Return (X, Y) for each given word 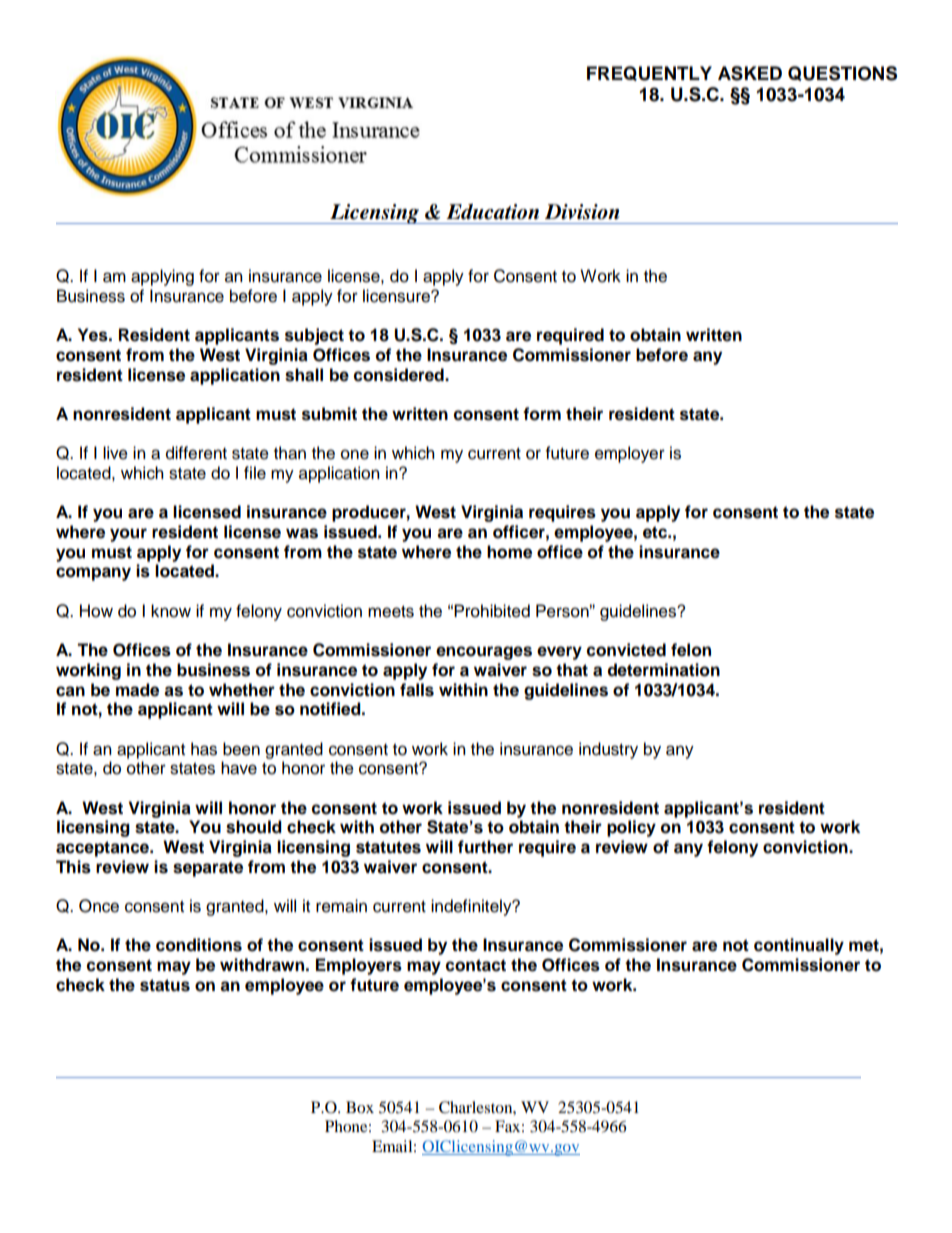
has (204, 749)
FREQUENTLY (649, 73)
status (165, 985)
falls (417, 690)
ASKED (750, 73)
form (542, 414)
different (196, 453)
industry (608, 750)
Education (492, 212)
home (509, 552)
